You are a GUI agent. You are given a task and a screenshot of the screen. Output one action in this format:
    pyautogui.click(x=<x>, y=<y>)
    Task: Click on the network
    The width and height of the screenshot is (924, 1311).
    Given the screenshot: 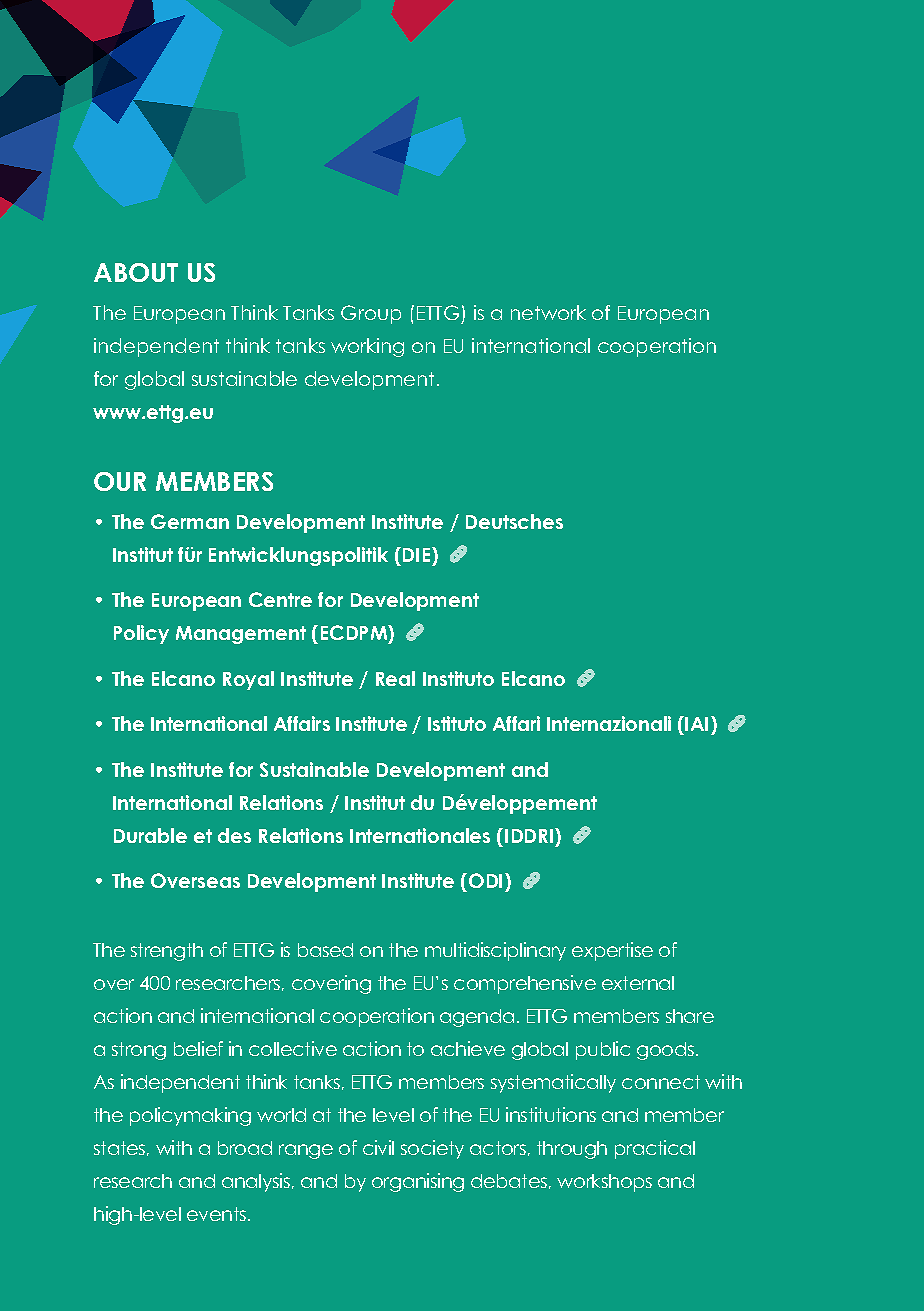 What is the action you would take?
    pyautogui.click(x=548, y=312)
